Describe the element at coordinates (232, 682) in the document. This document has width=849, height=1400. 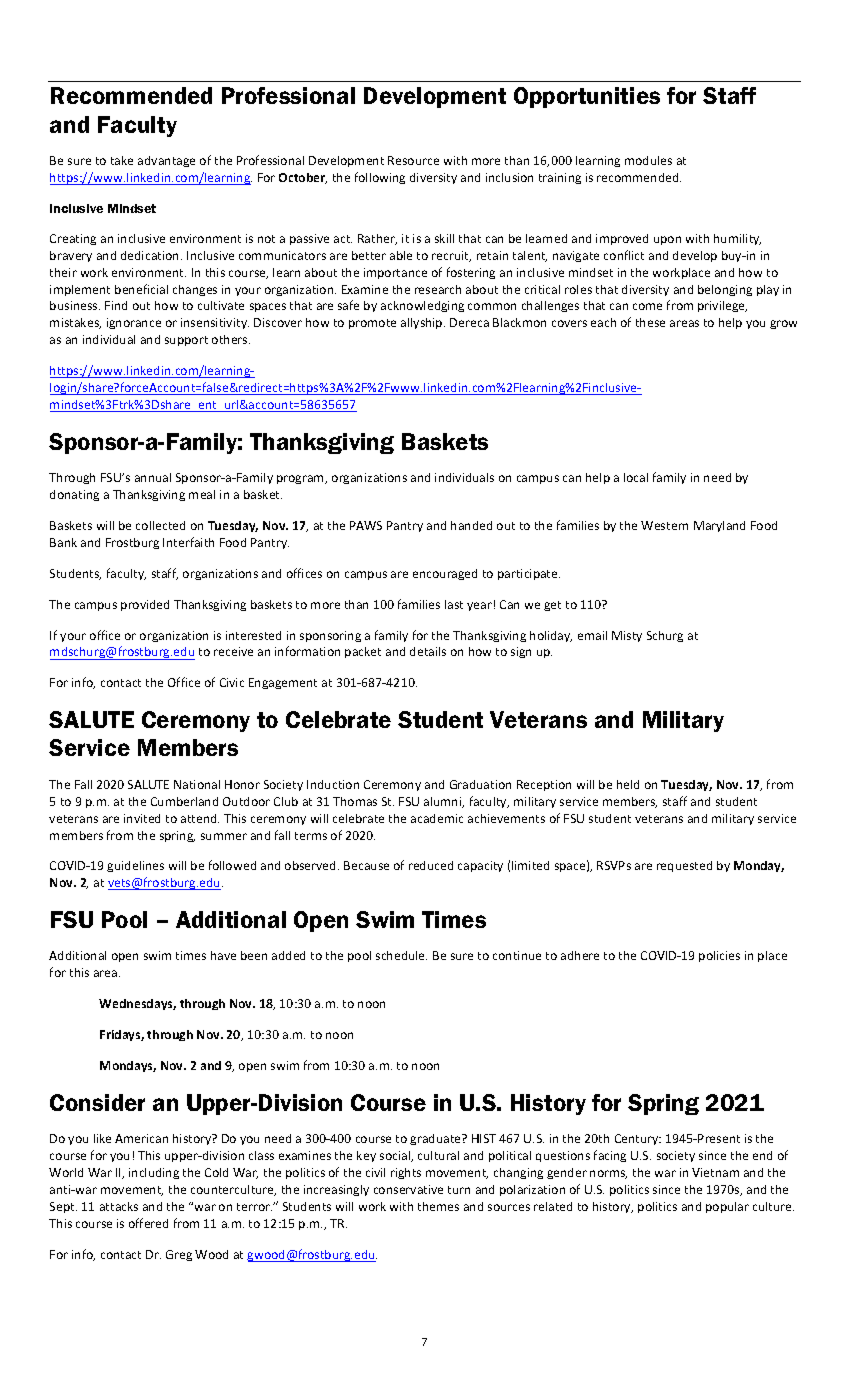
I see `Civic` at that location.
